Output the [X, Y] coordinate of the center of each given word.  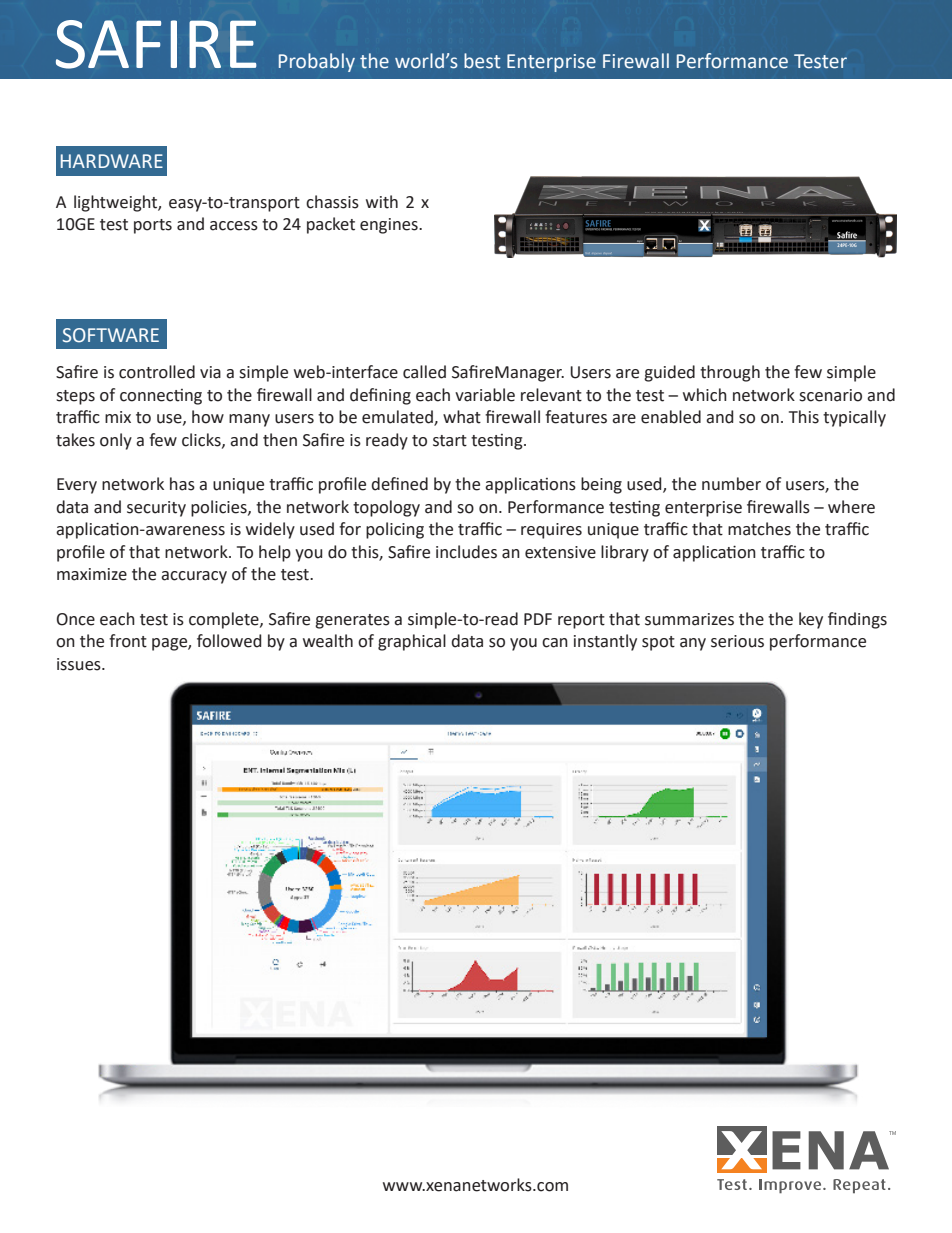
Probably [317, 62]
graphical [412, 642]
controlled [157, 372]
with [382, 202]
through [730, 373]
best [482, 61]
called [424, 372]
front [128, 641]
